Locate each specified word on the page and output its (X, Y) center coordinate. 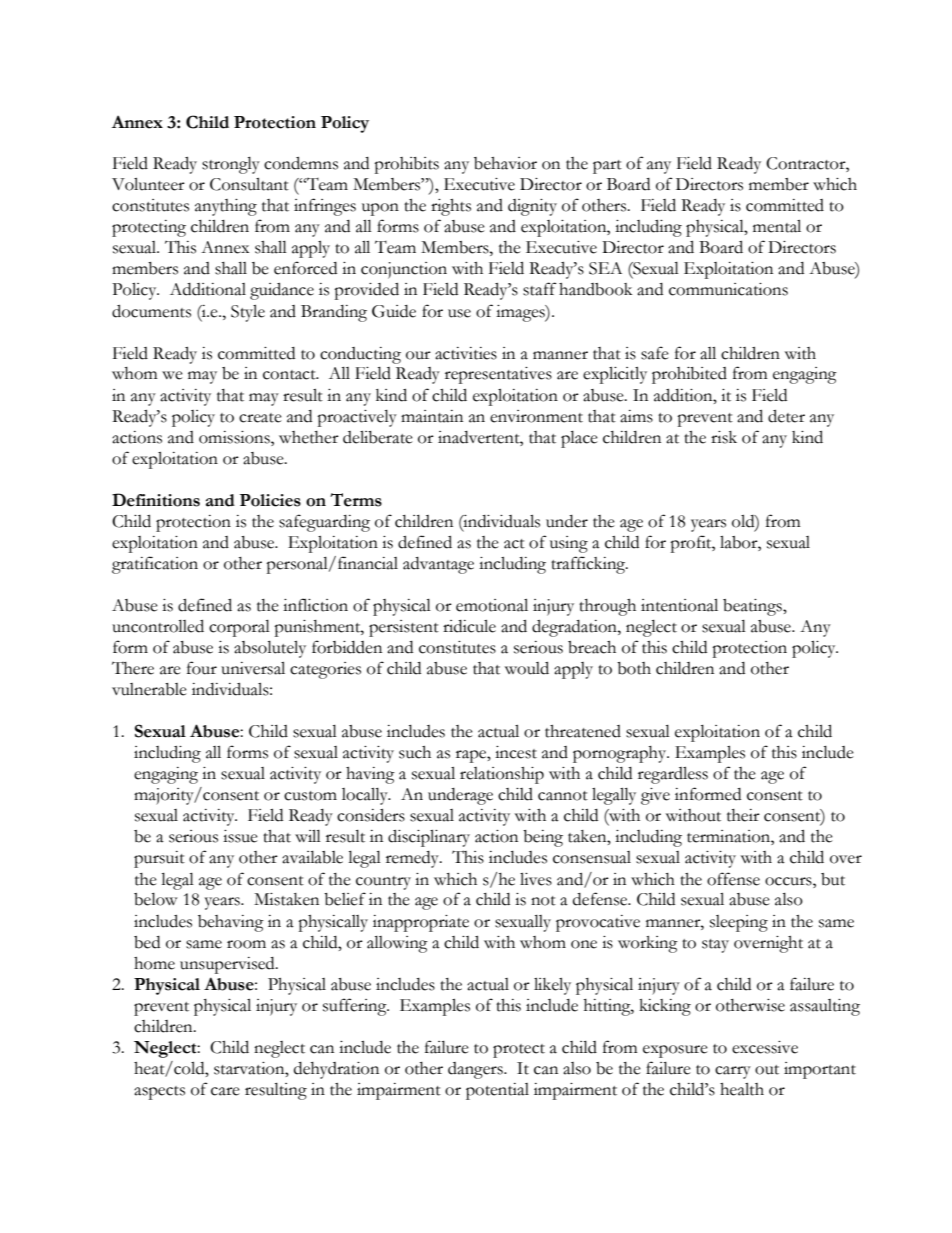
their (743, 815)
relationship (502, 775)
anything (226, 207)
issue (240, 836)
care (225, 1091)
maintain (432, 416)
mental (777, 226)
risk (724, 437)
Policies (270, 500)
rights (451, 207)
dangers (476, 1070)
